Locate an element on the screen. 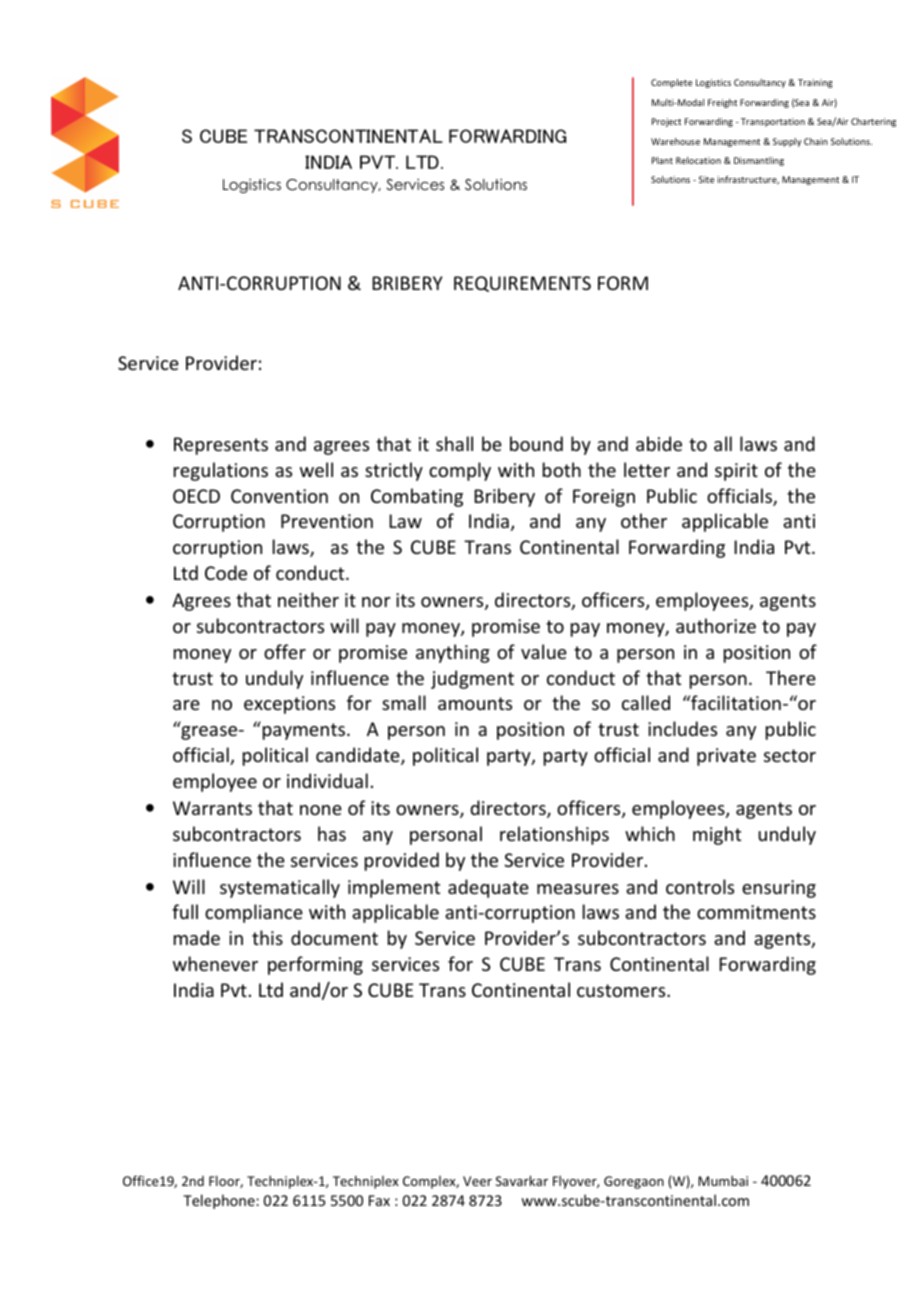  Telephone is located at coordinates (220, 1201).
